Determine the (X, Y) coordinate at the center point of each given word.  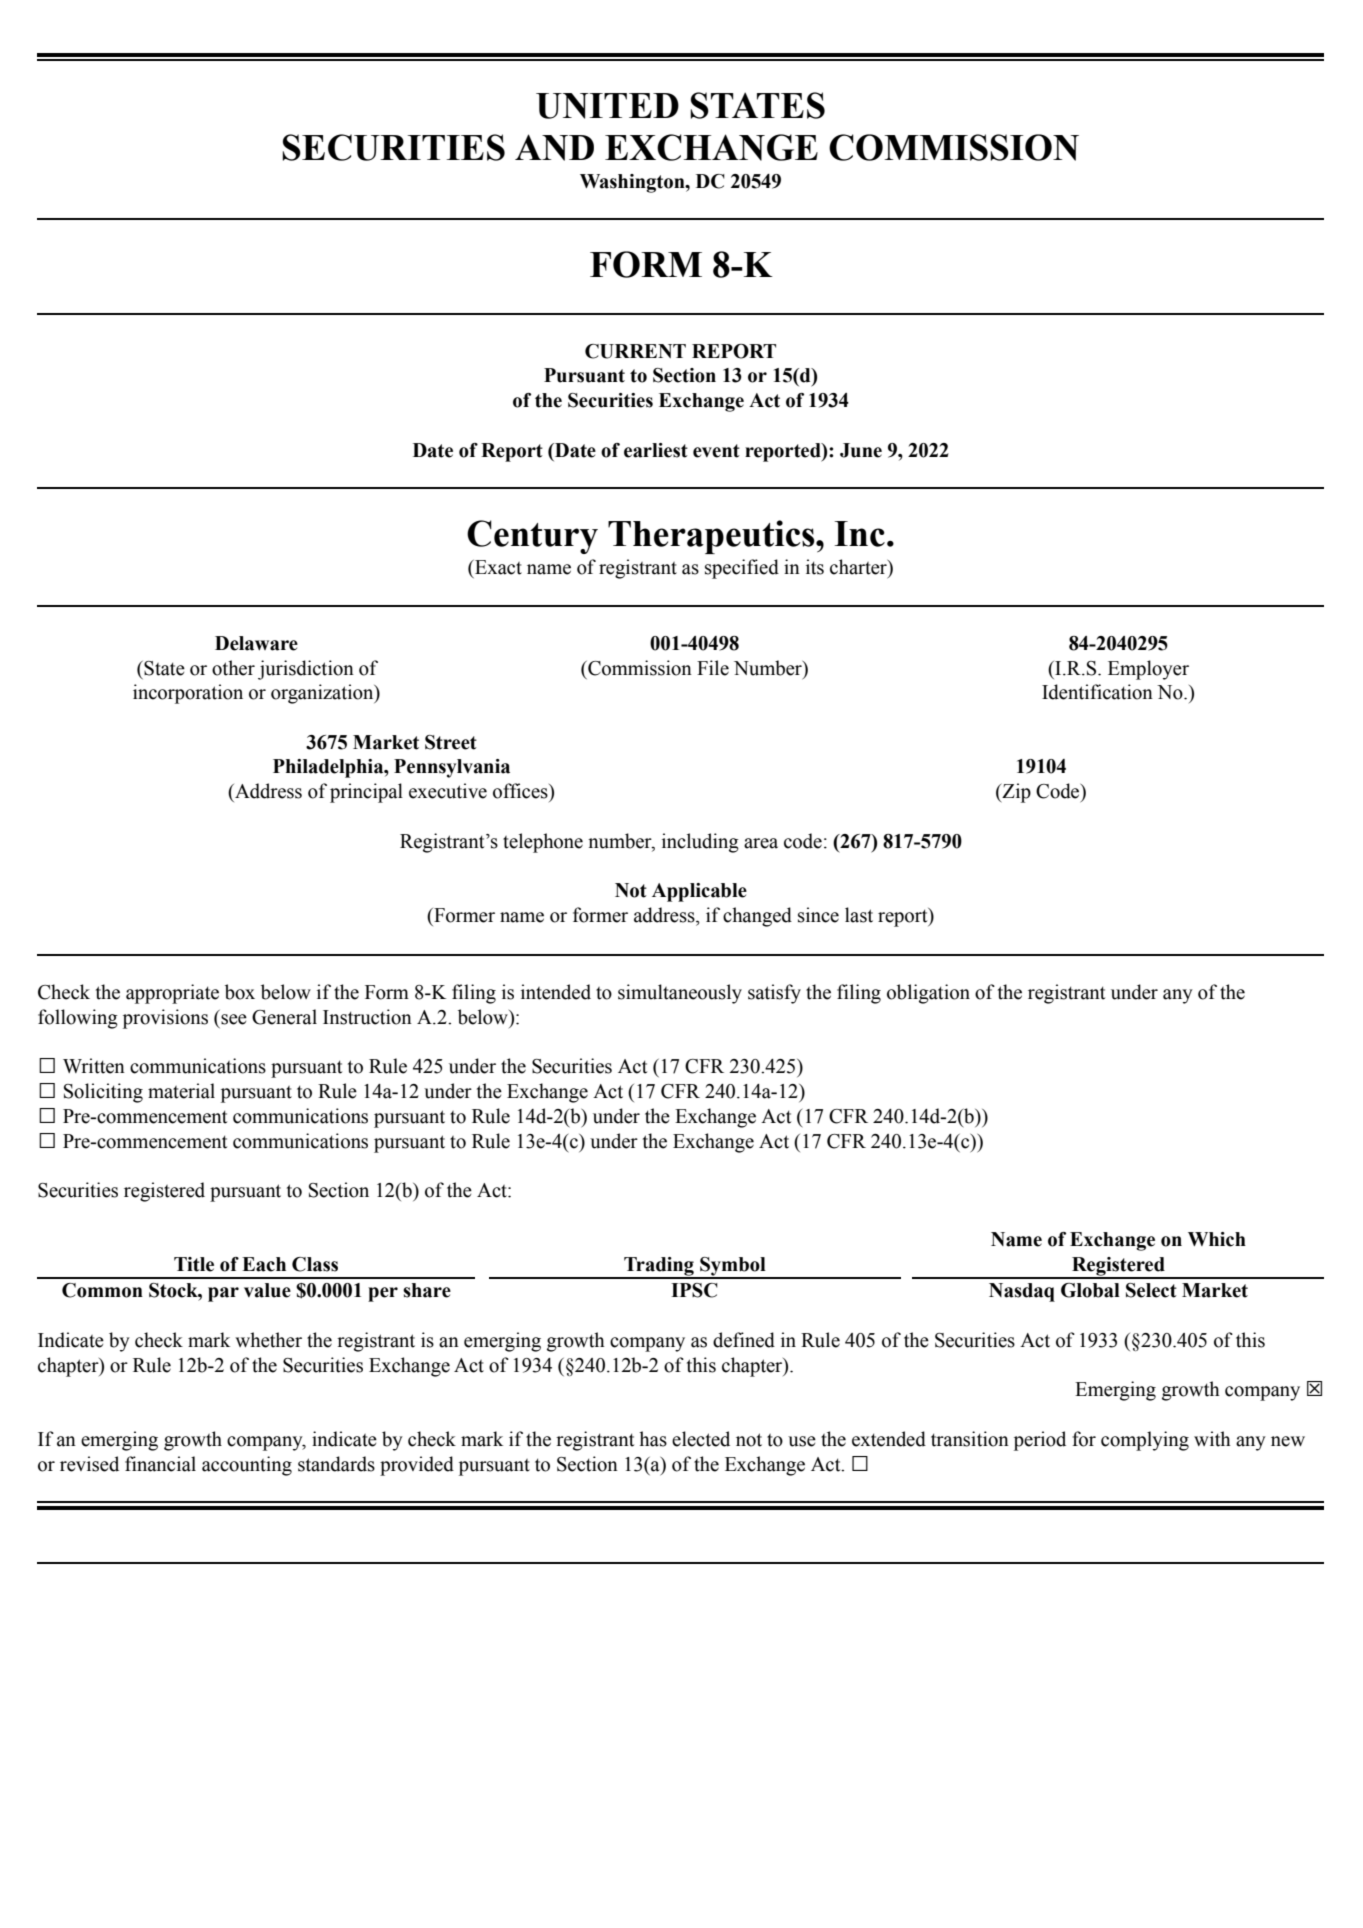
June (861, 450)
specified (742, 569)
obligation (928, 994)
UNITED (607, 106)
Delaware (256, 643)
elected (701, 1439)
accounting (247, 1466)
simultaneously (680, 994)
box (240, 992)
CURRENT (635, 351)
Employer (1148, 670)
